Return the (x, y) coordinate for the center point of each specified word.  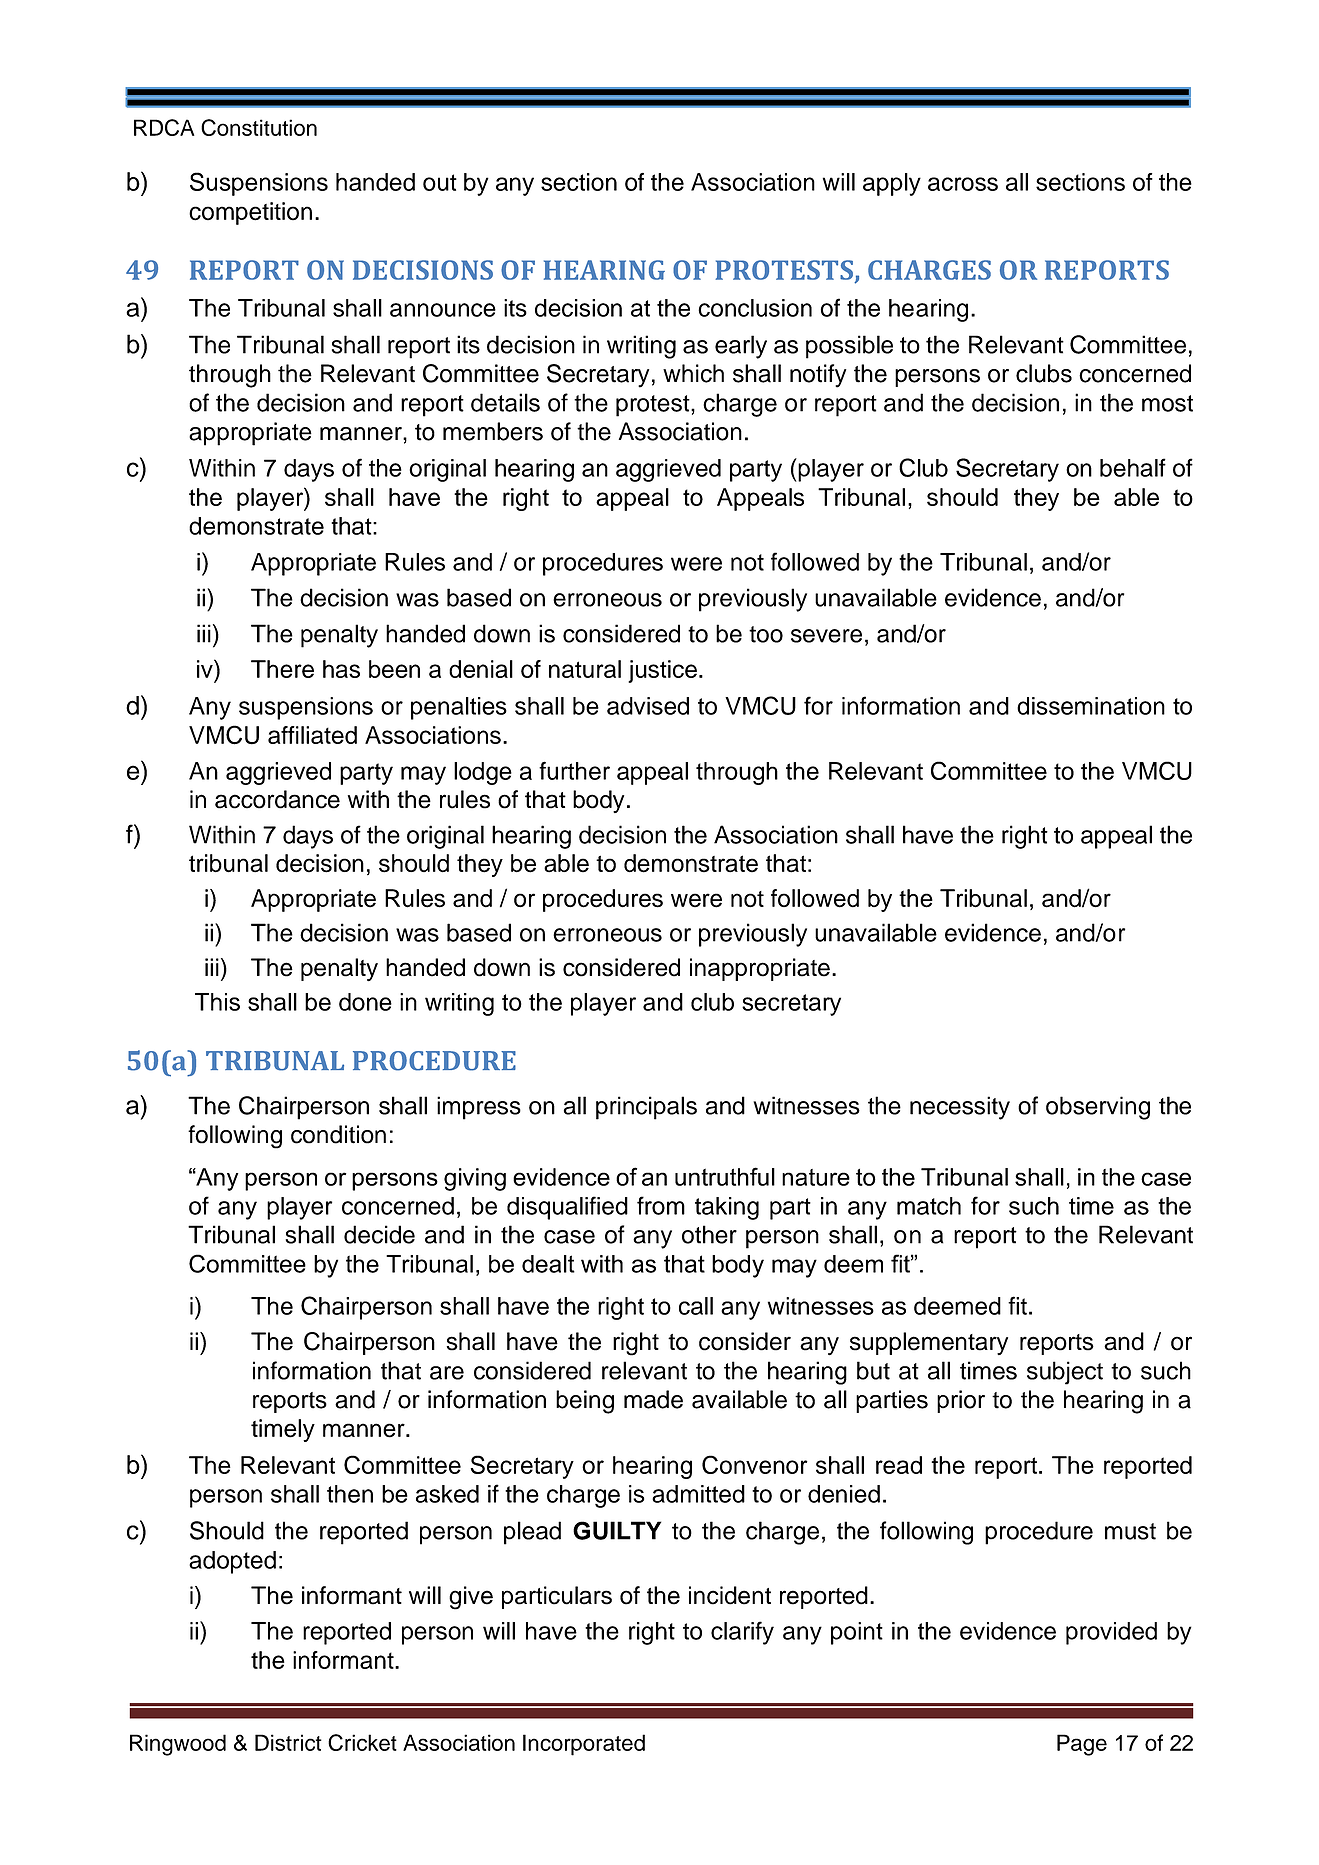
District (288, 1742)
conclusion (755, 308)
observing (1098, 1108)
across (963, 184)
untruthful (725, 1176)
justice (662, 671)
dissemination (1091, 706)
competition (250, 213)
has (341, 669)
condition (338, 1134)
